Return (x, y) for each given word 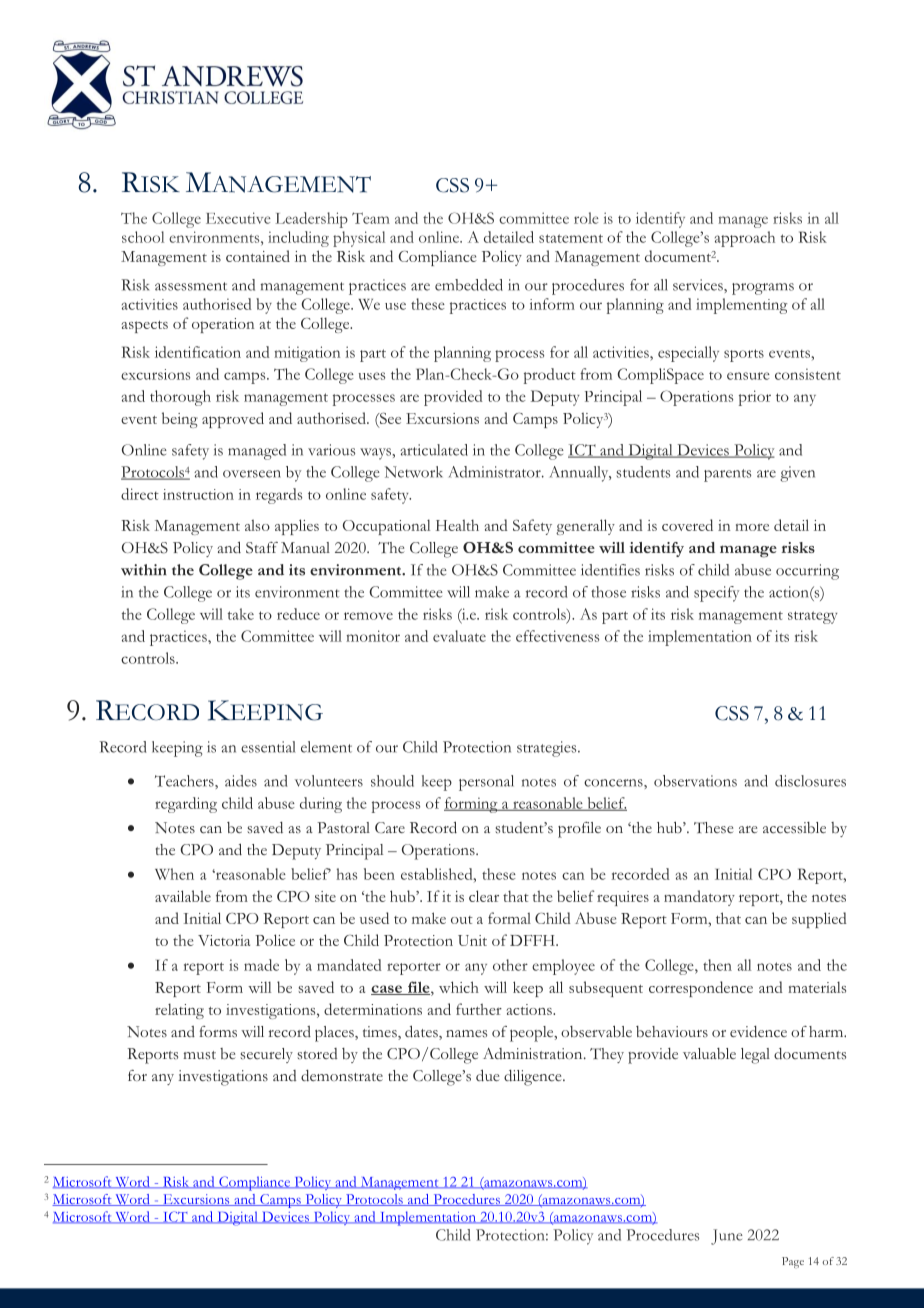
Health (457, 525)
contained (258, 256)
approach (745, 239)
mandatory (699, 898)
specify (716, 594)
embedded (469, 285)
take (241, 614)
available (183, 896)
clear (484, 896)
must (199, 1055)
